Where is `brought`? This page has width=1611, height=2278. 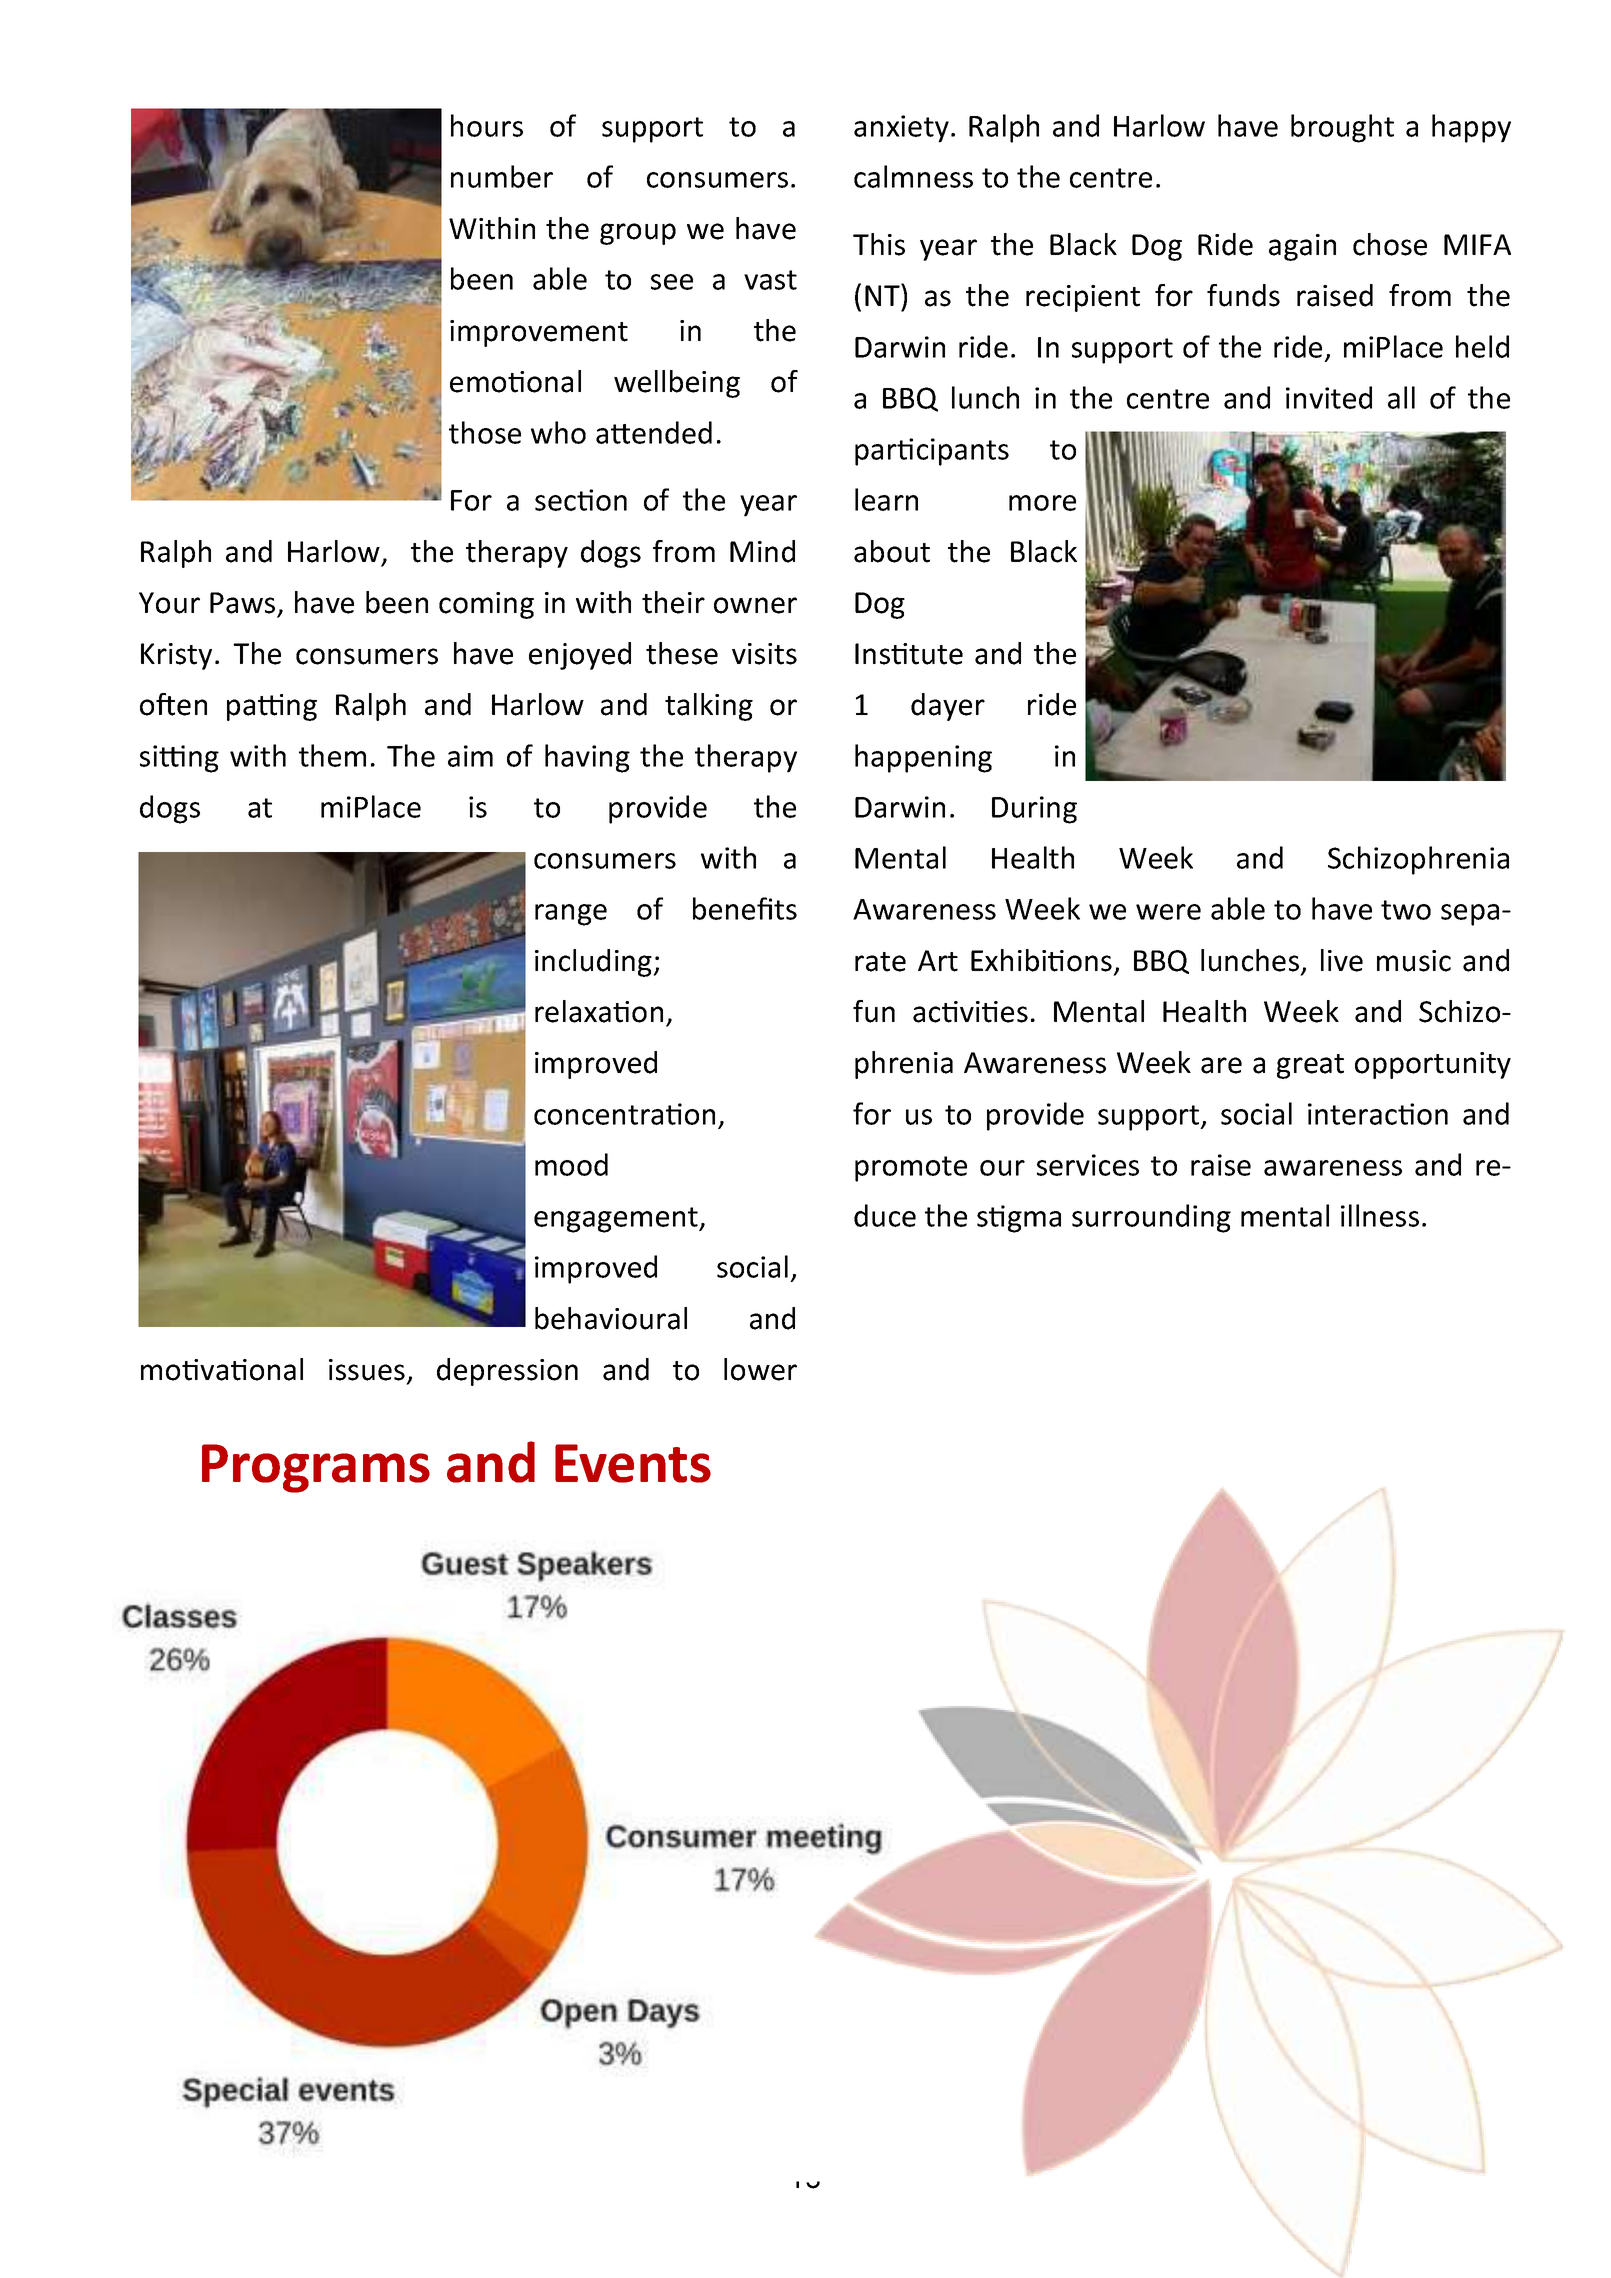
brought is located at coordinates (1342, 128).
